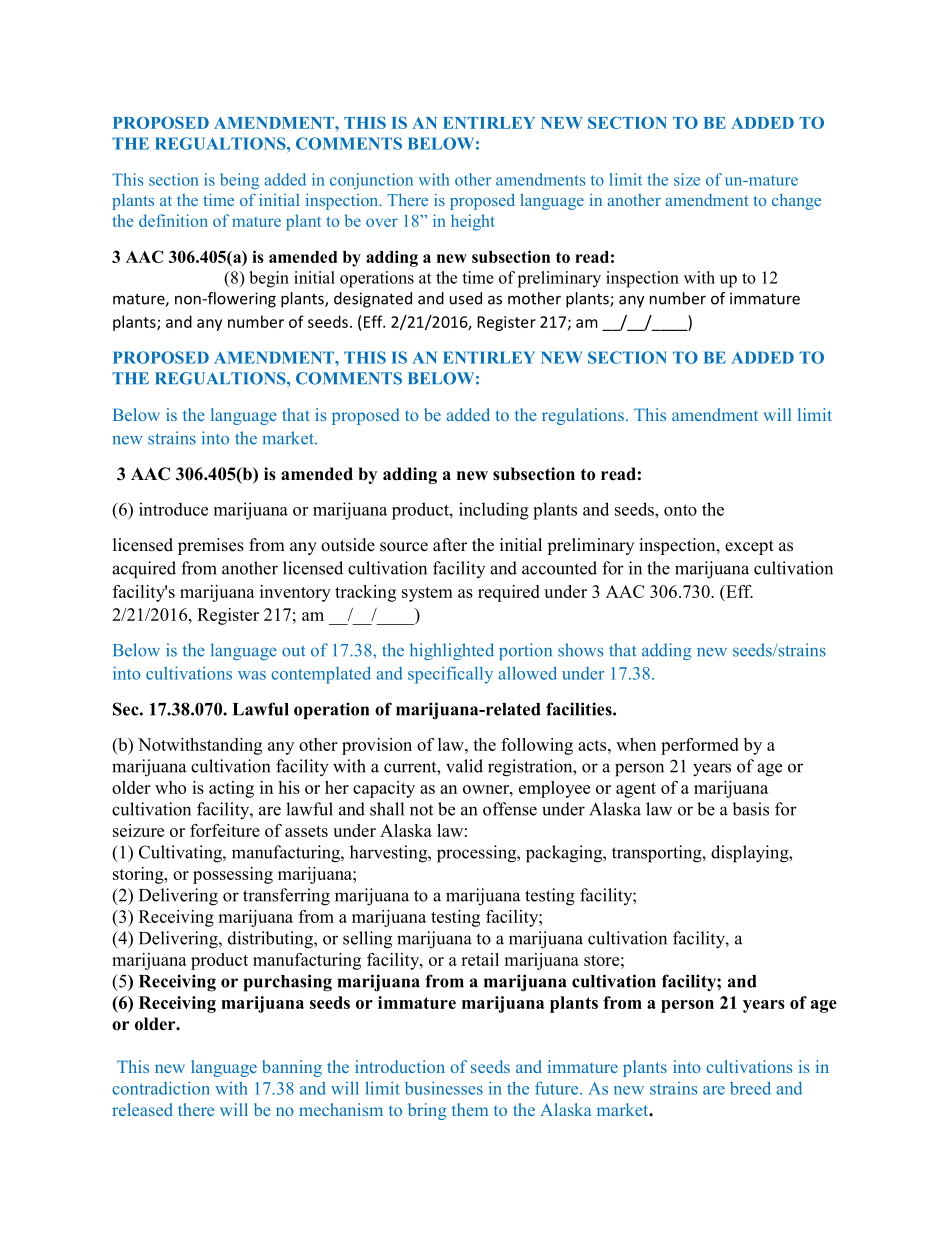 The height and width of the screenshot is (1233, 952). I want to click on valid, so click(464, 766).
